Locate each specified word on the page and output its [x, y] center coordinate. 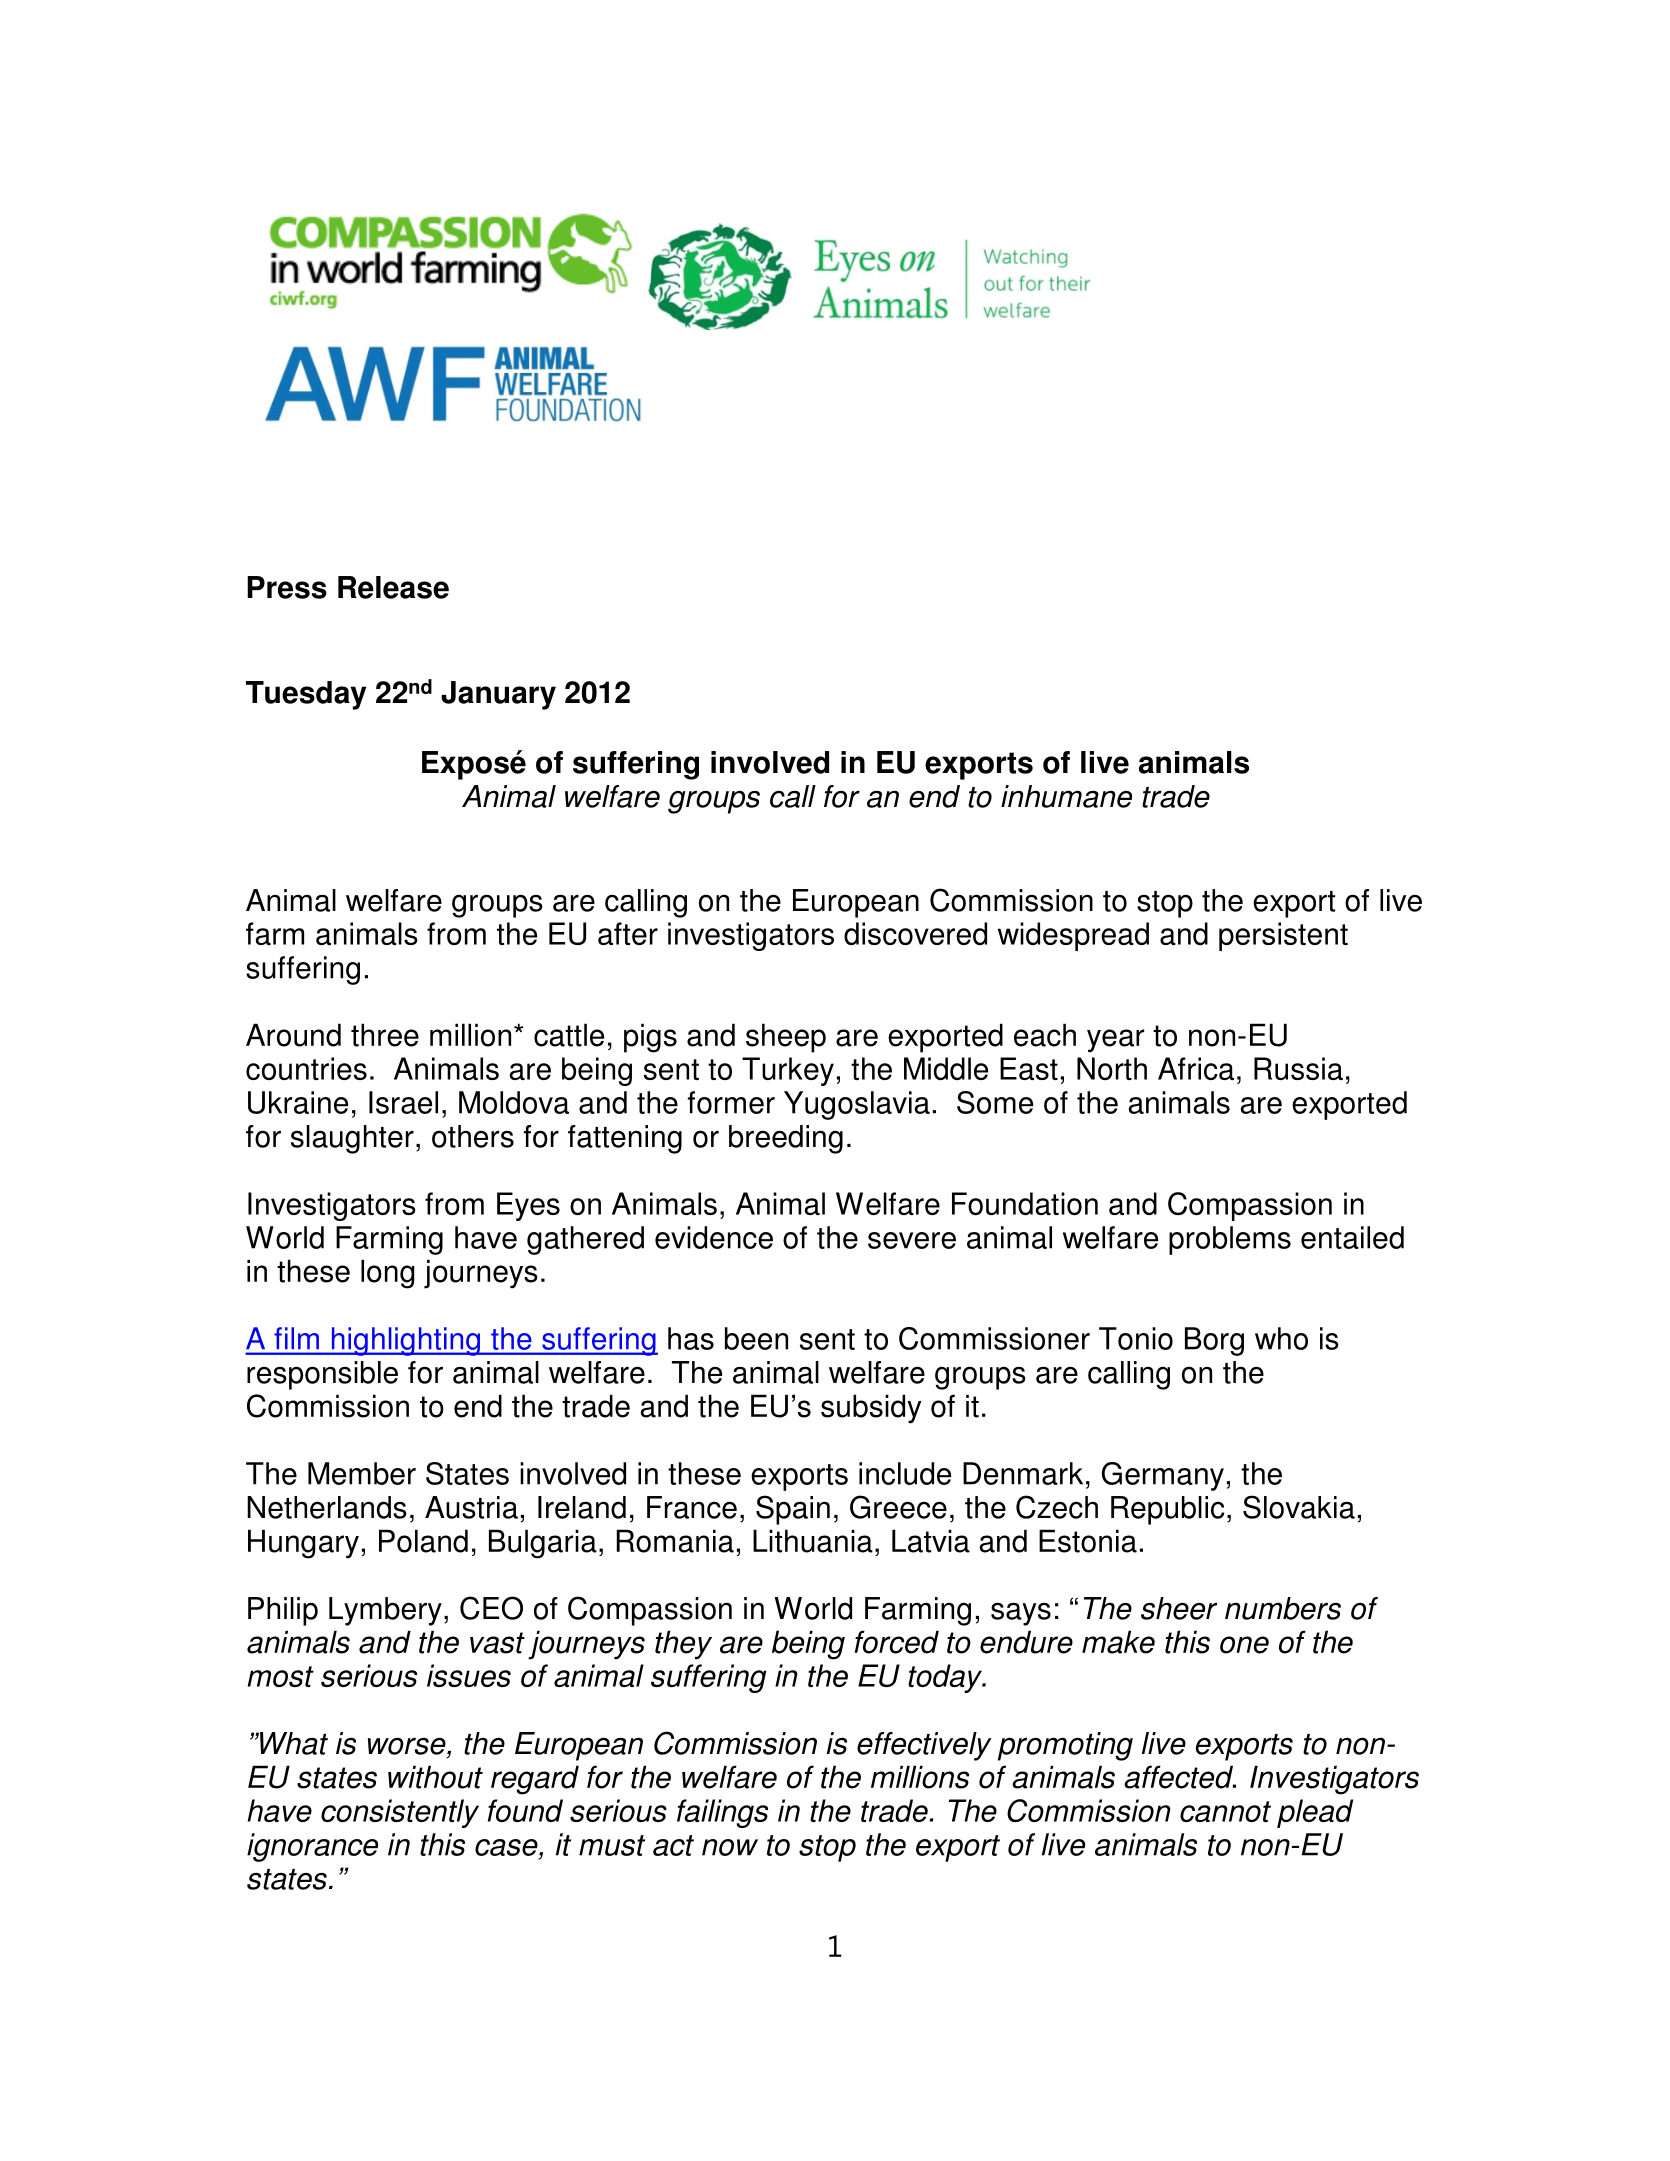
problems [1230, 1240]
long [388, 1274]
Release [393, 587]
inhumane [1066, 796]
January [498, 695]
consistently [400, 1813]
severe [912, 1240]
